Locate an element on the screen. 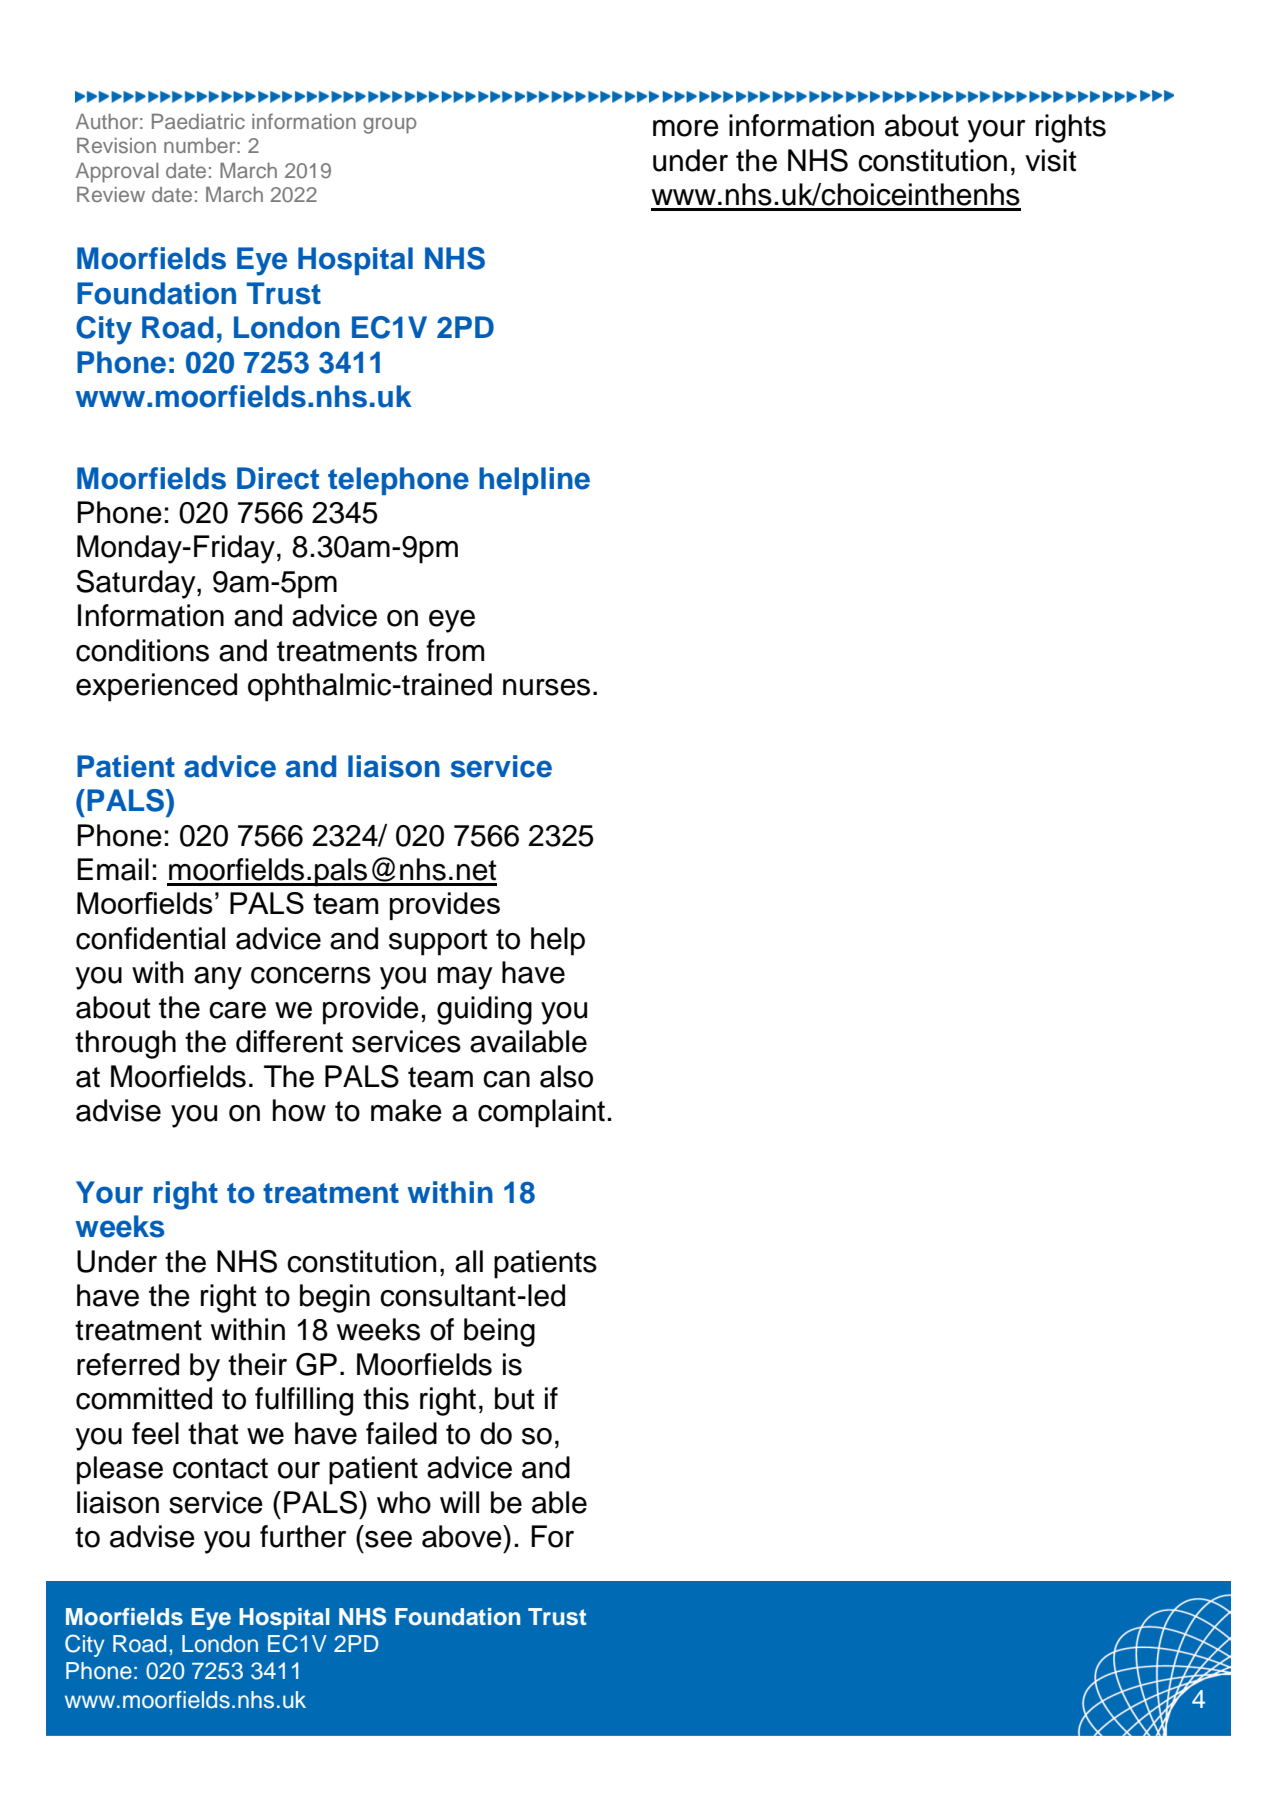 This screenshot has width=1272, height=1800. support is located at coordinates (438, 942).
